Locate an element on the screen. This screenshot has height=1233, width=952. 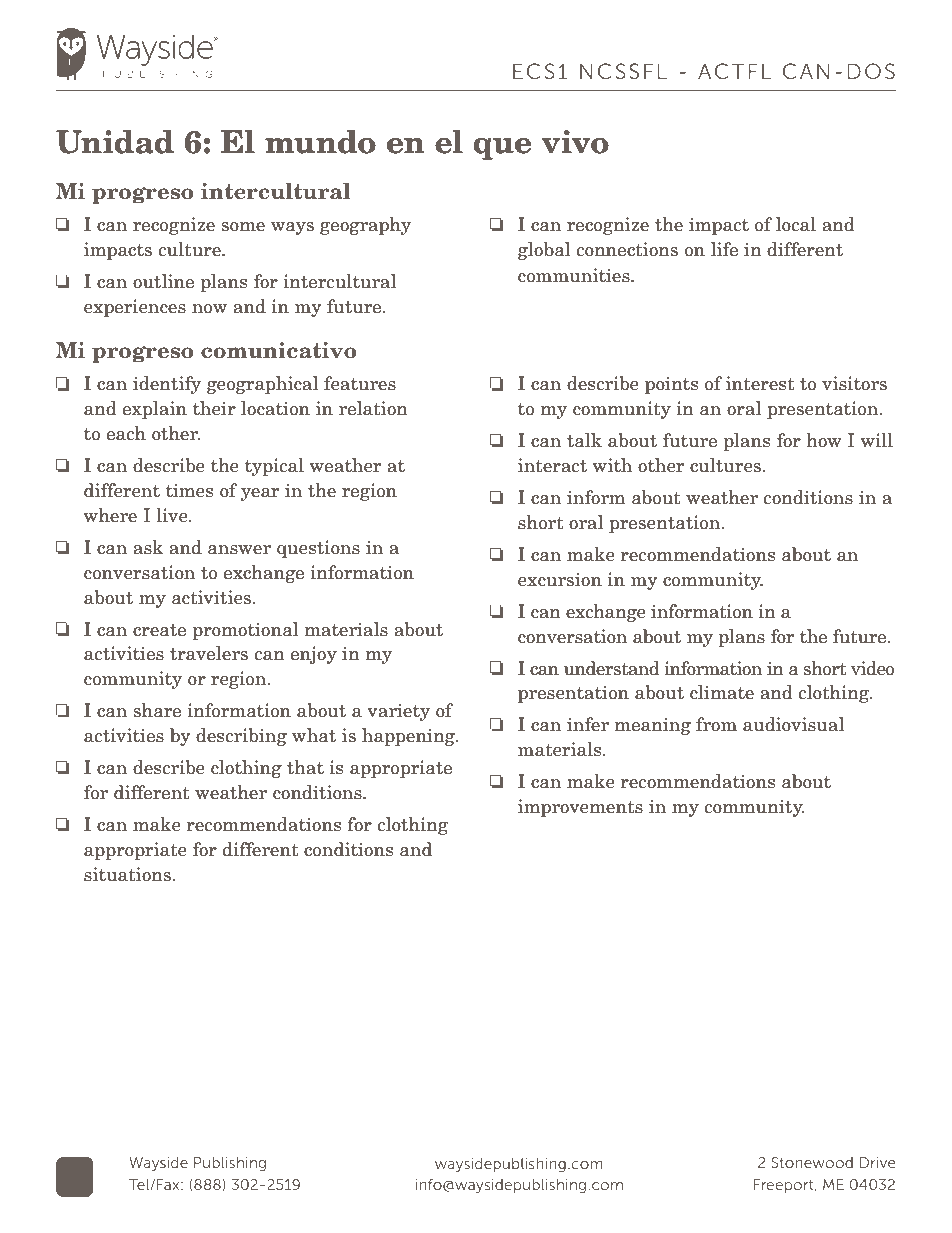
local is located at coordinates (796, 224).
